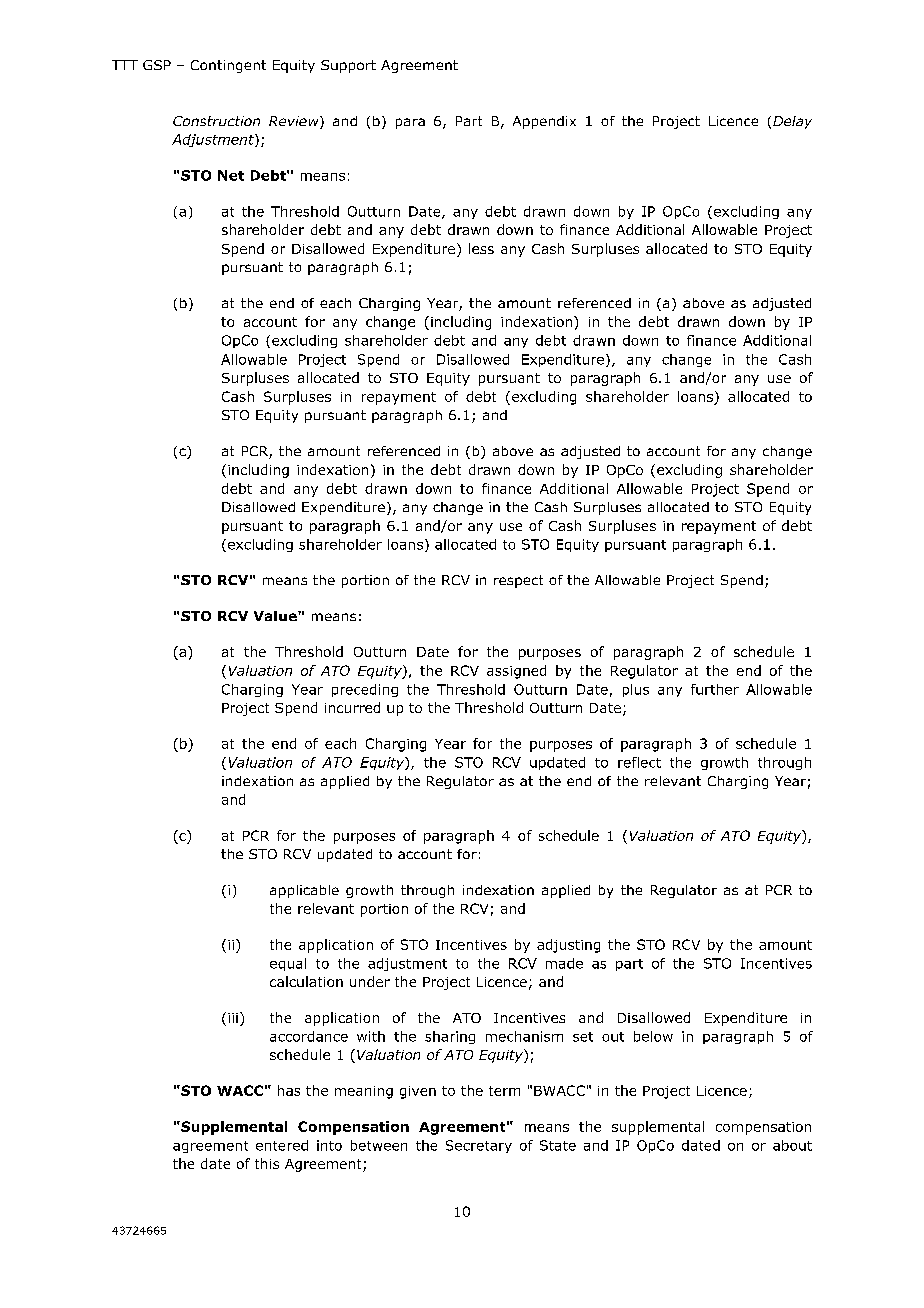 The height and width of the screenshot is (1308, 924). Describe the element at coordinates (544, 122) in the screenshot. I see `Appendix` at that location.
